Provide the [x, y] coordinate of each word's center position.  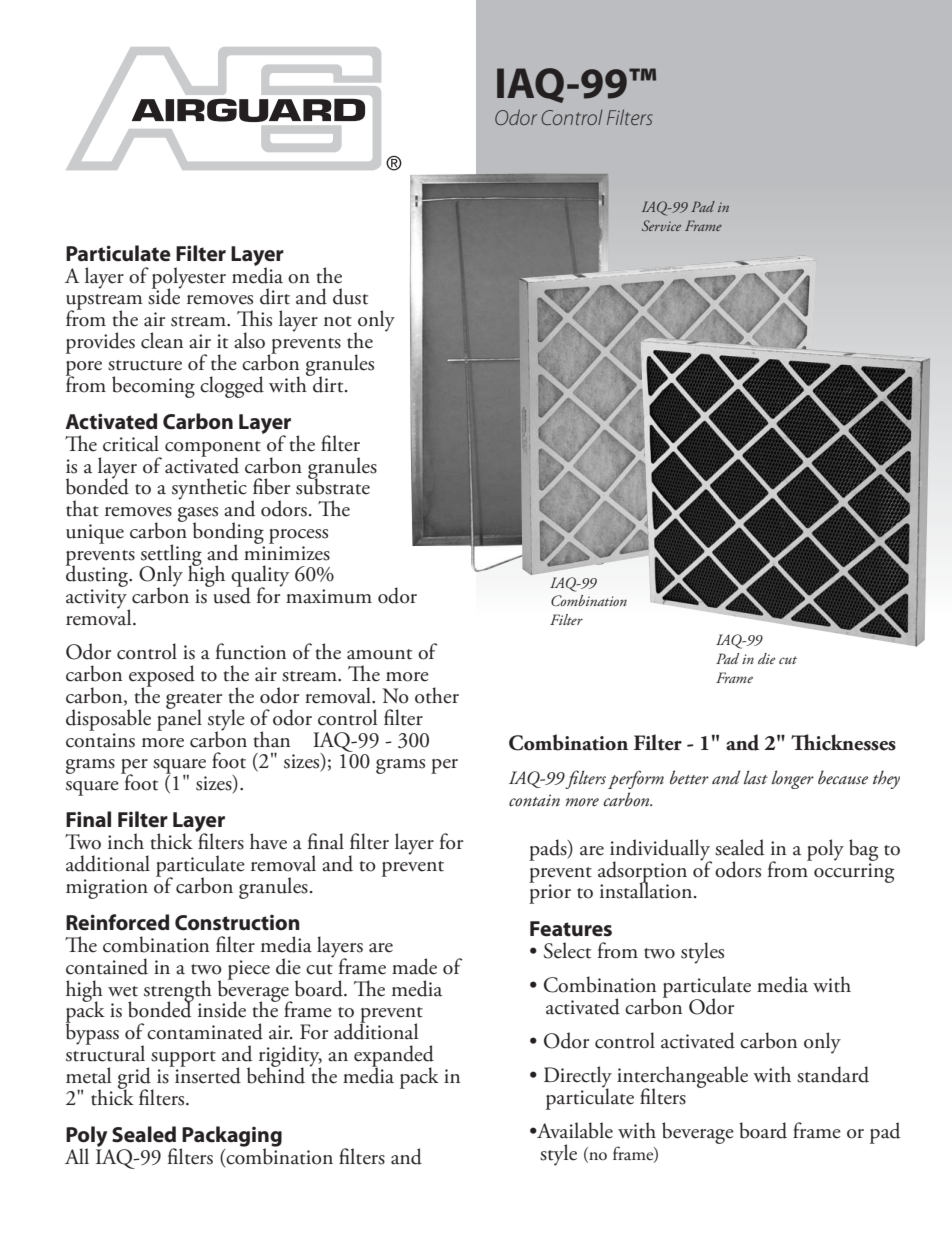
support [183, 1059]
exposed [162, 677]
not [338, 321]
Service [661, 225]
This [254, 318]
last [756, 777]
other [437, 695]
